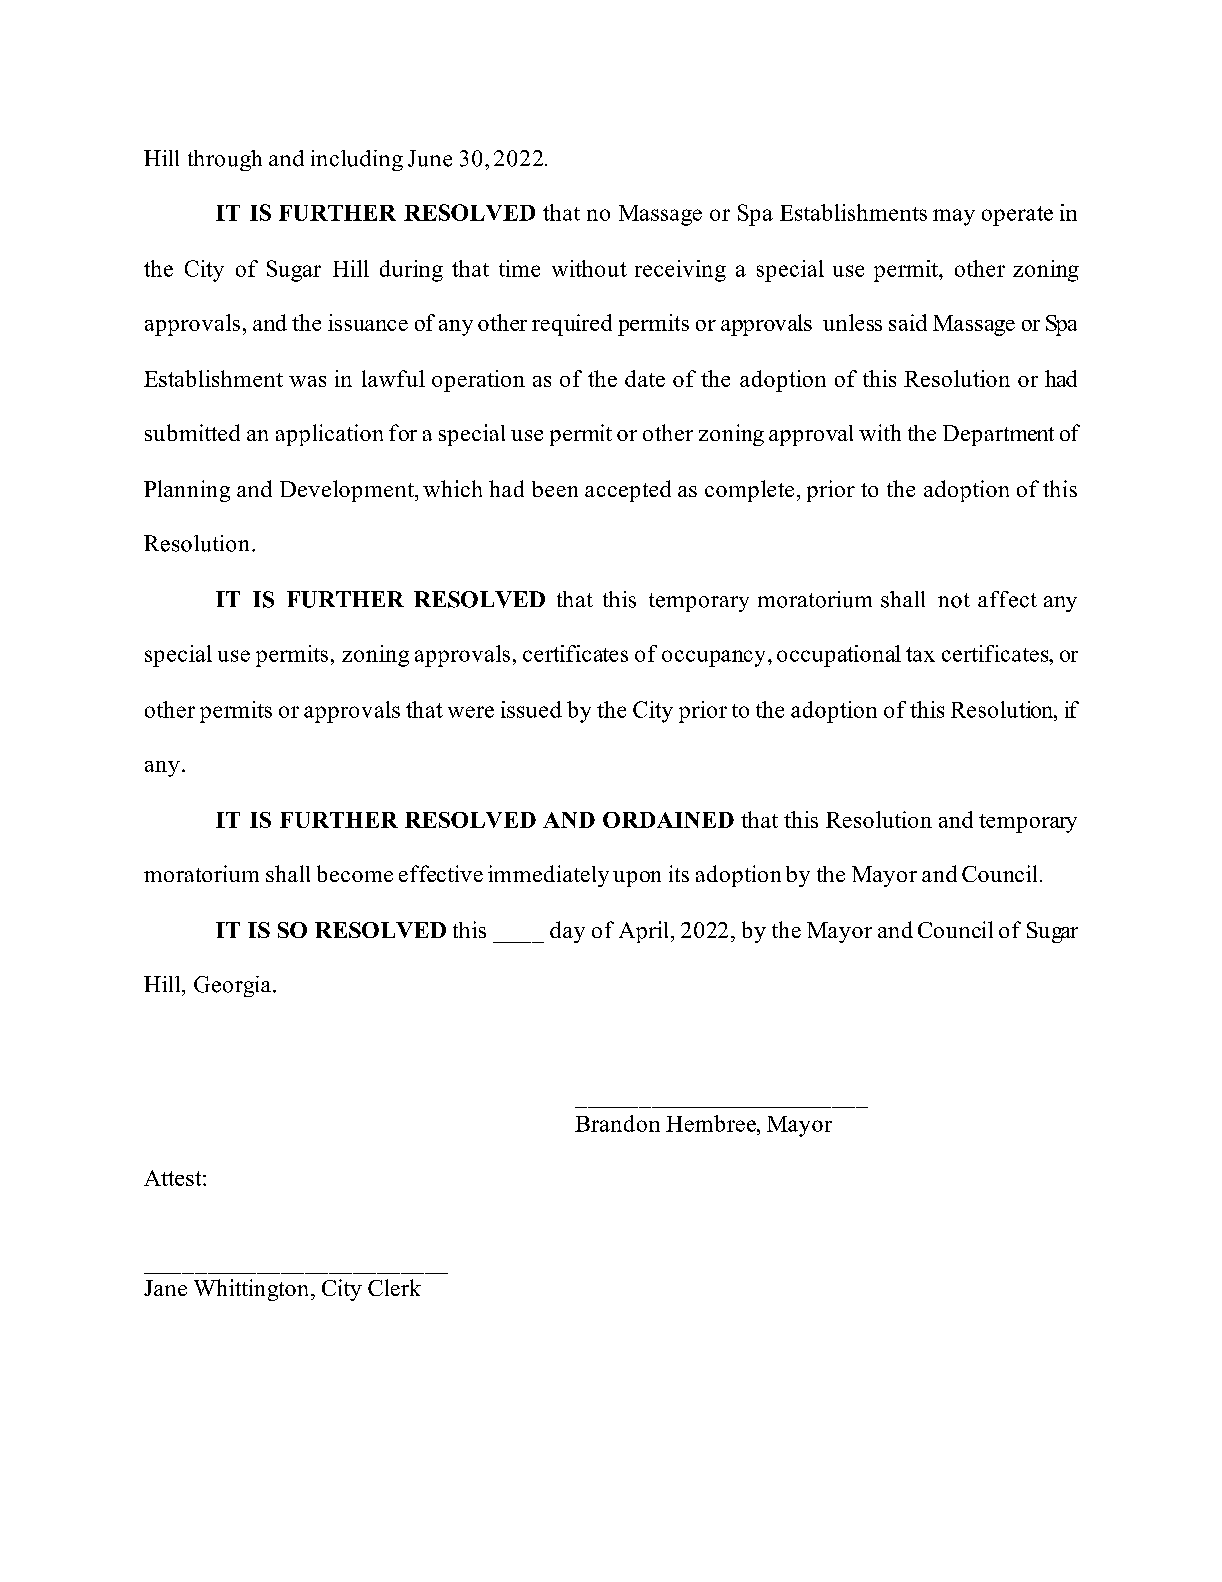 The height and width of the image is (1582, 1222). Describe the element at coordinates (253, 1290) in the image. I see `Whittington` at that location.
